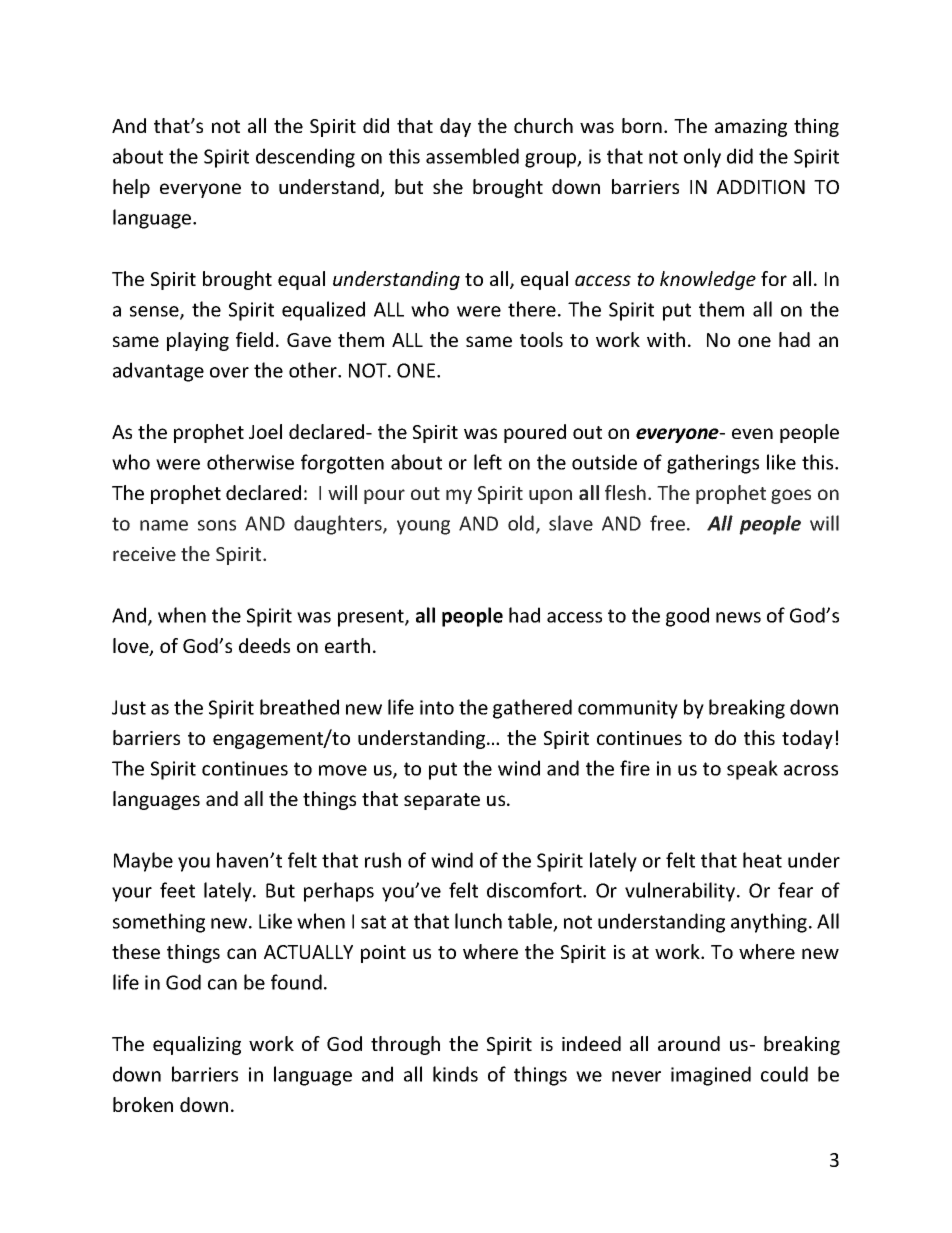 The image size is (952, 1233). I want to click on news, so click(738, 617).
